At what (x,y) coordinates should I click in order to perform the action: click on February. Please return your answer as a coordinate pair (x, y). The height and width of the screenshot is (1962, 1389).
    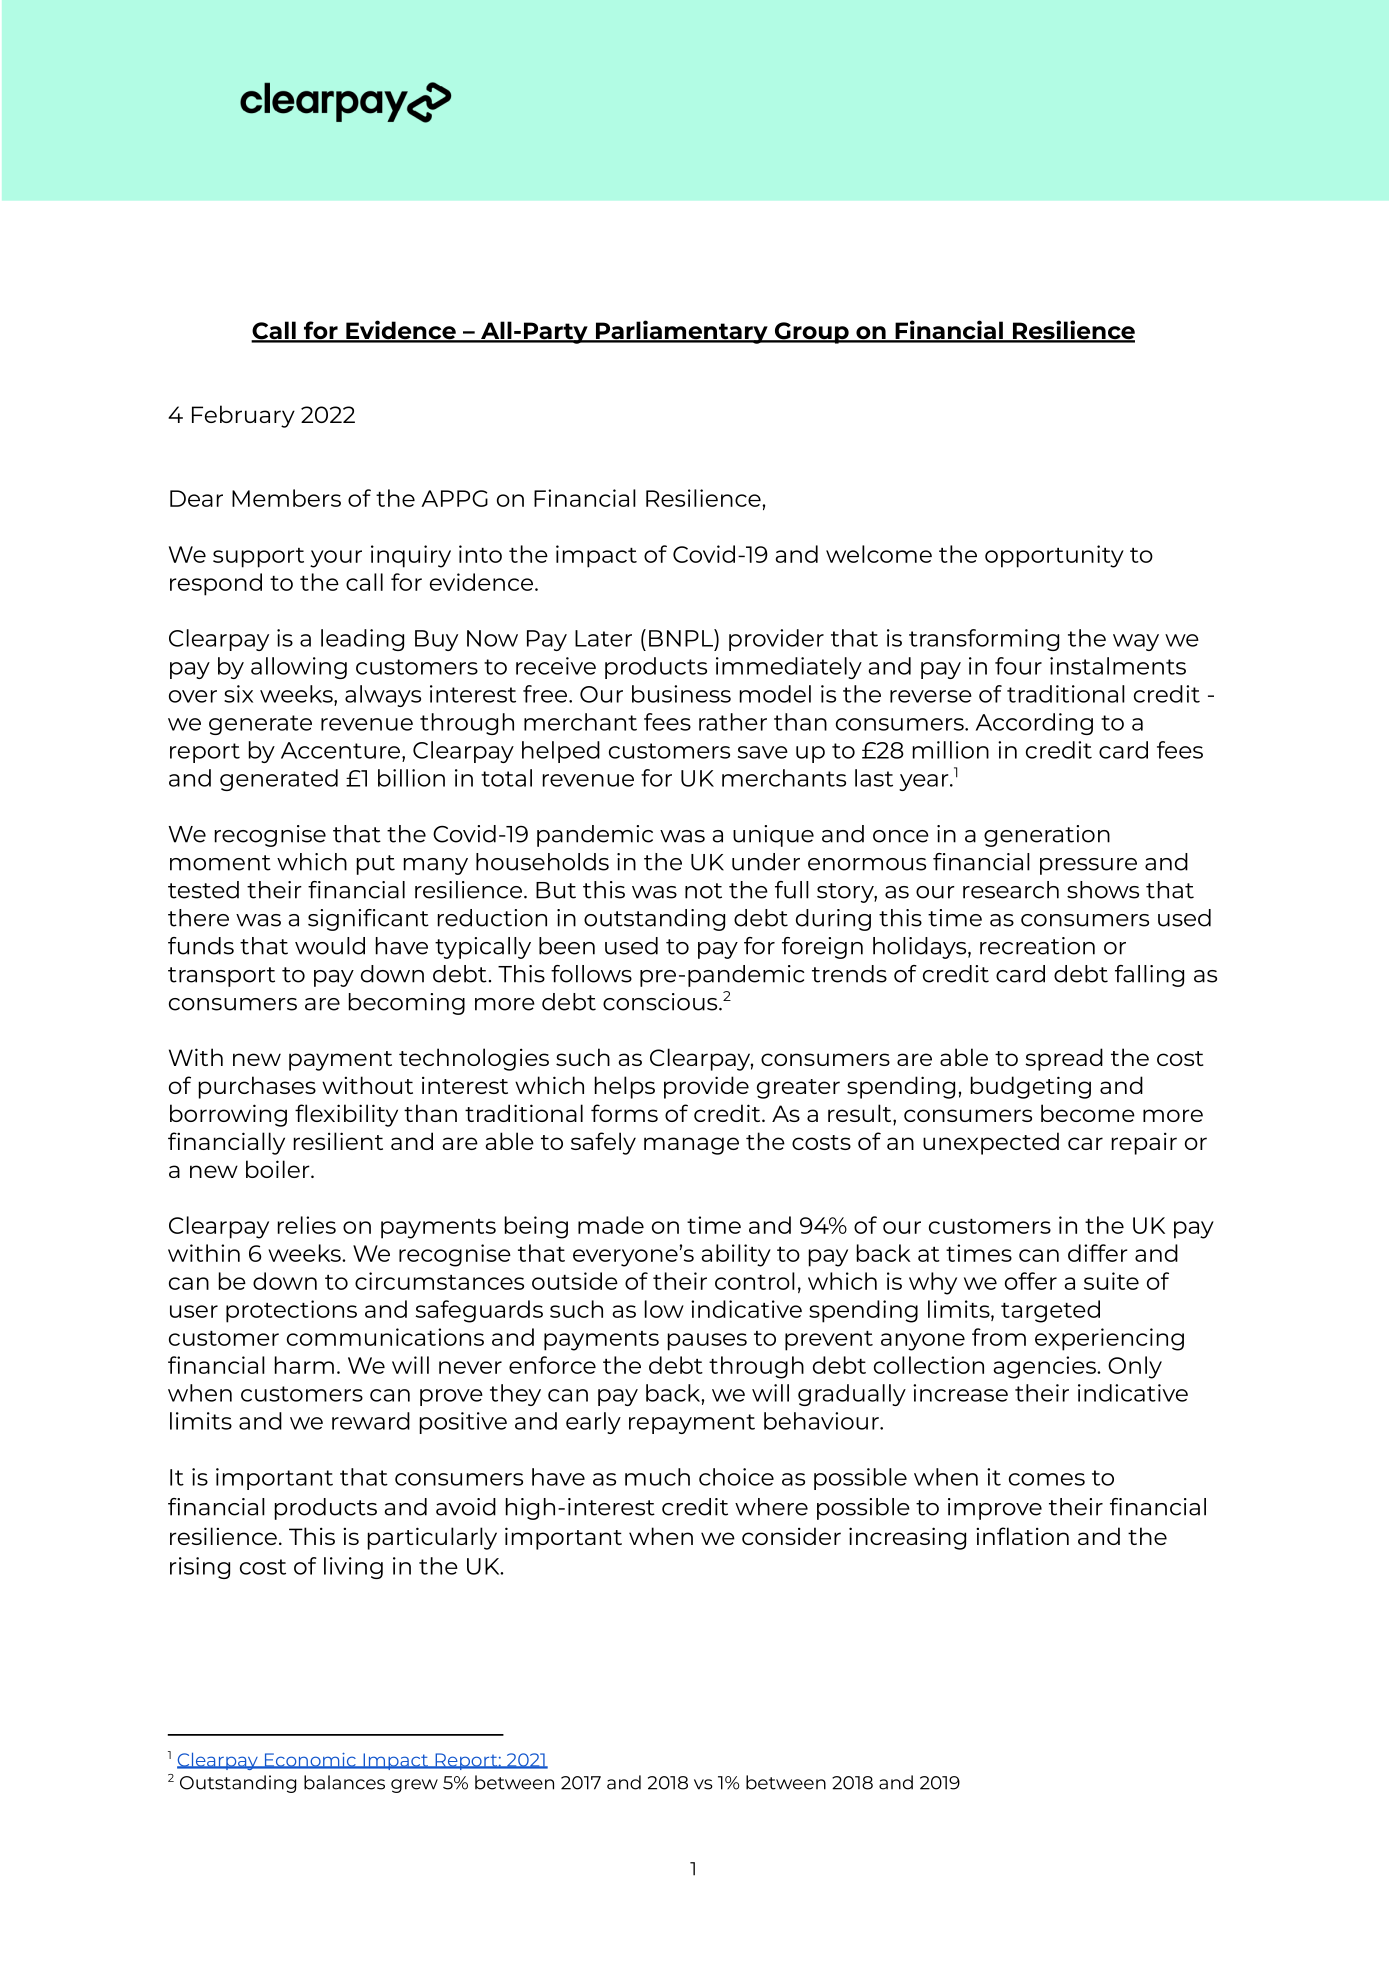
    Looking at the image, I should click on (243, 416).
